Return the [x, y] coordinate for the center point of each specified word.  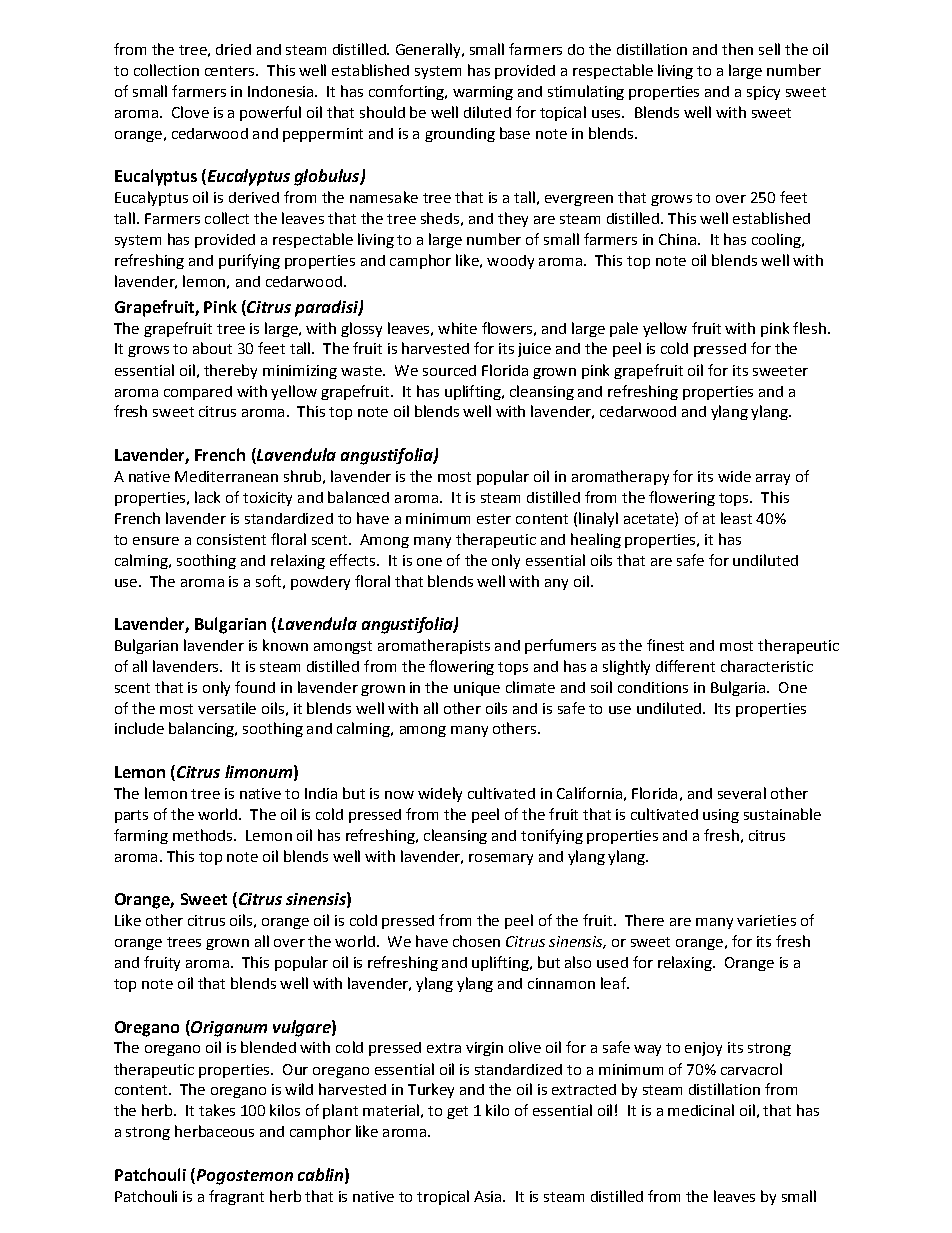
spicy [763, 93]
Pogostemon [243, 1176]
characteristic [767, 666]
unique [477, 689]
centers [231, 71]
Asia [489, 1196]
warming [483, 93]
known [285, 645]
